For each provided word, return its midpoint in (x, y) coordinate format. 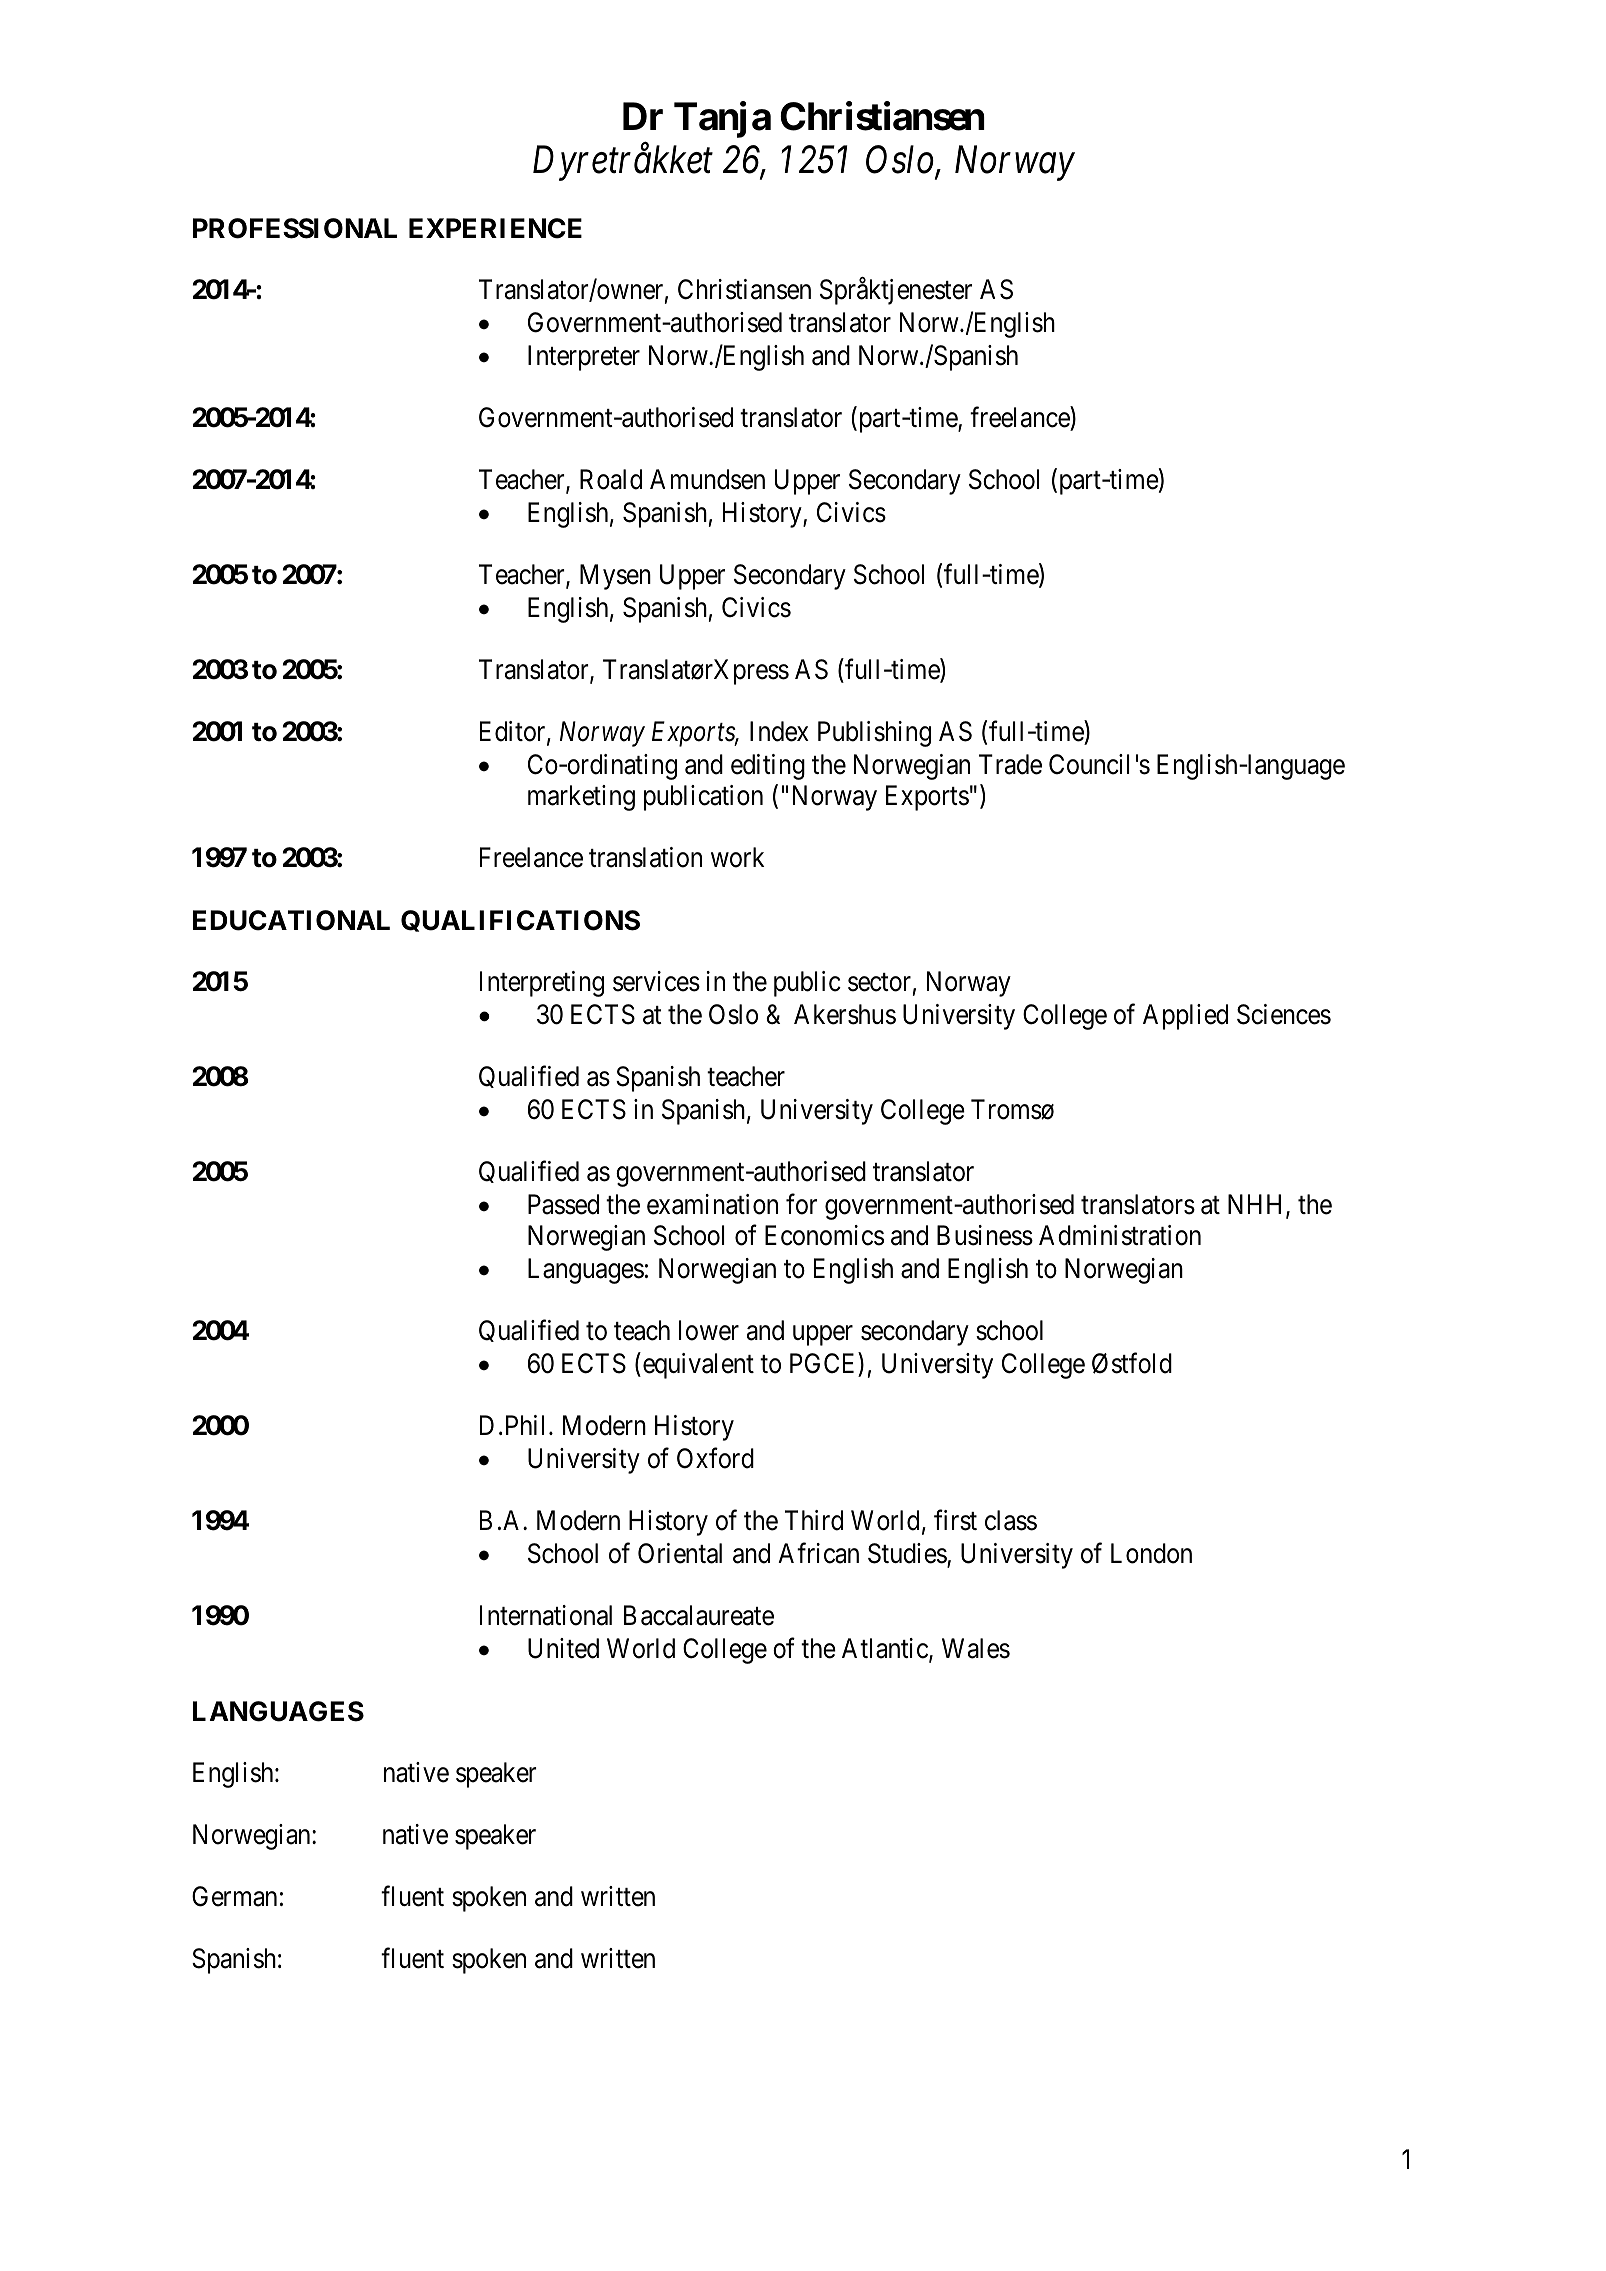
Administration (1120, 1235)
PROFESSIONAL (295, 228)
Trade (1010, 764)
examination (712, 1204)
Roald (611, 479)
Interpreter (584, 358)
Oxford (715, 1458)
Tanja (722, 120)
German (234, 1896)
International (546, 1615)
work (737, 857)
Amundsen (707, 479)
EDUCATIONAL (291, 920)
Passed (563, 1204)
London (1151, 1553)
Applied (1185, 1017)
